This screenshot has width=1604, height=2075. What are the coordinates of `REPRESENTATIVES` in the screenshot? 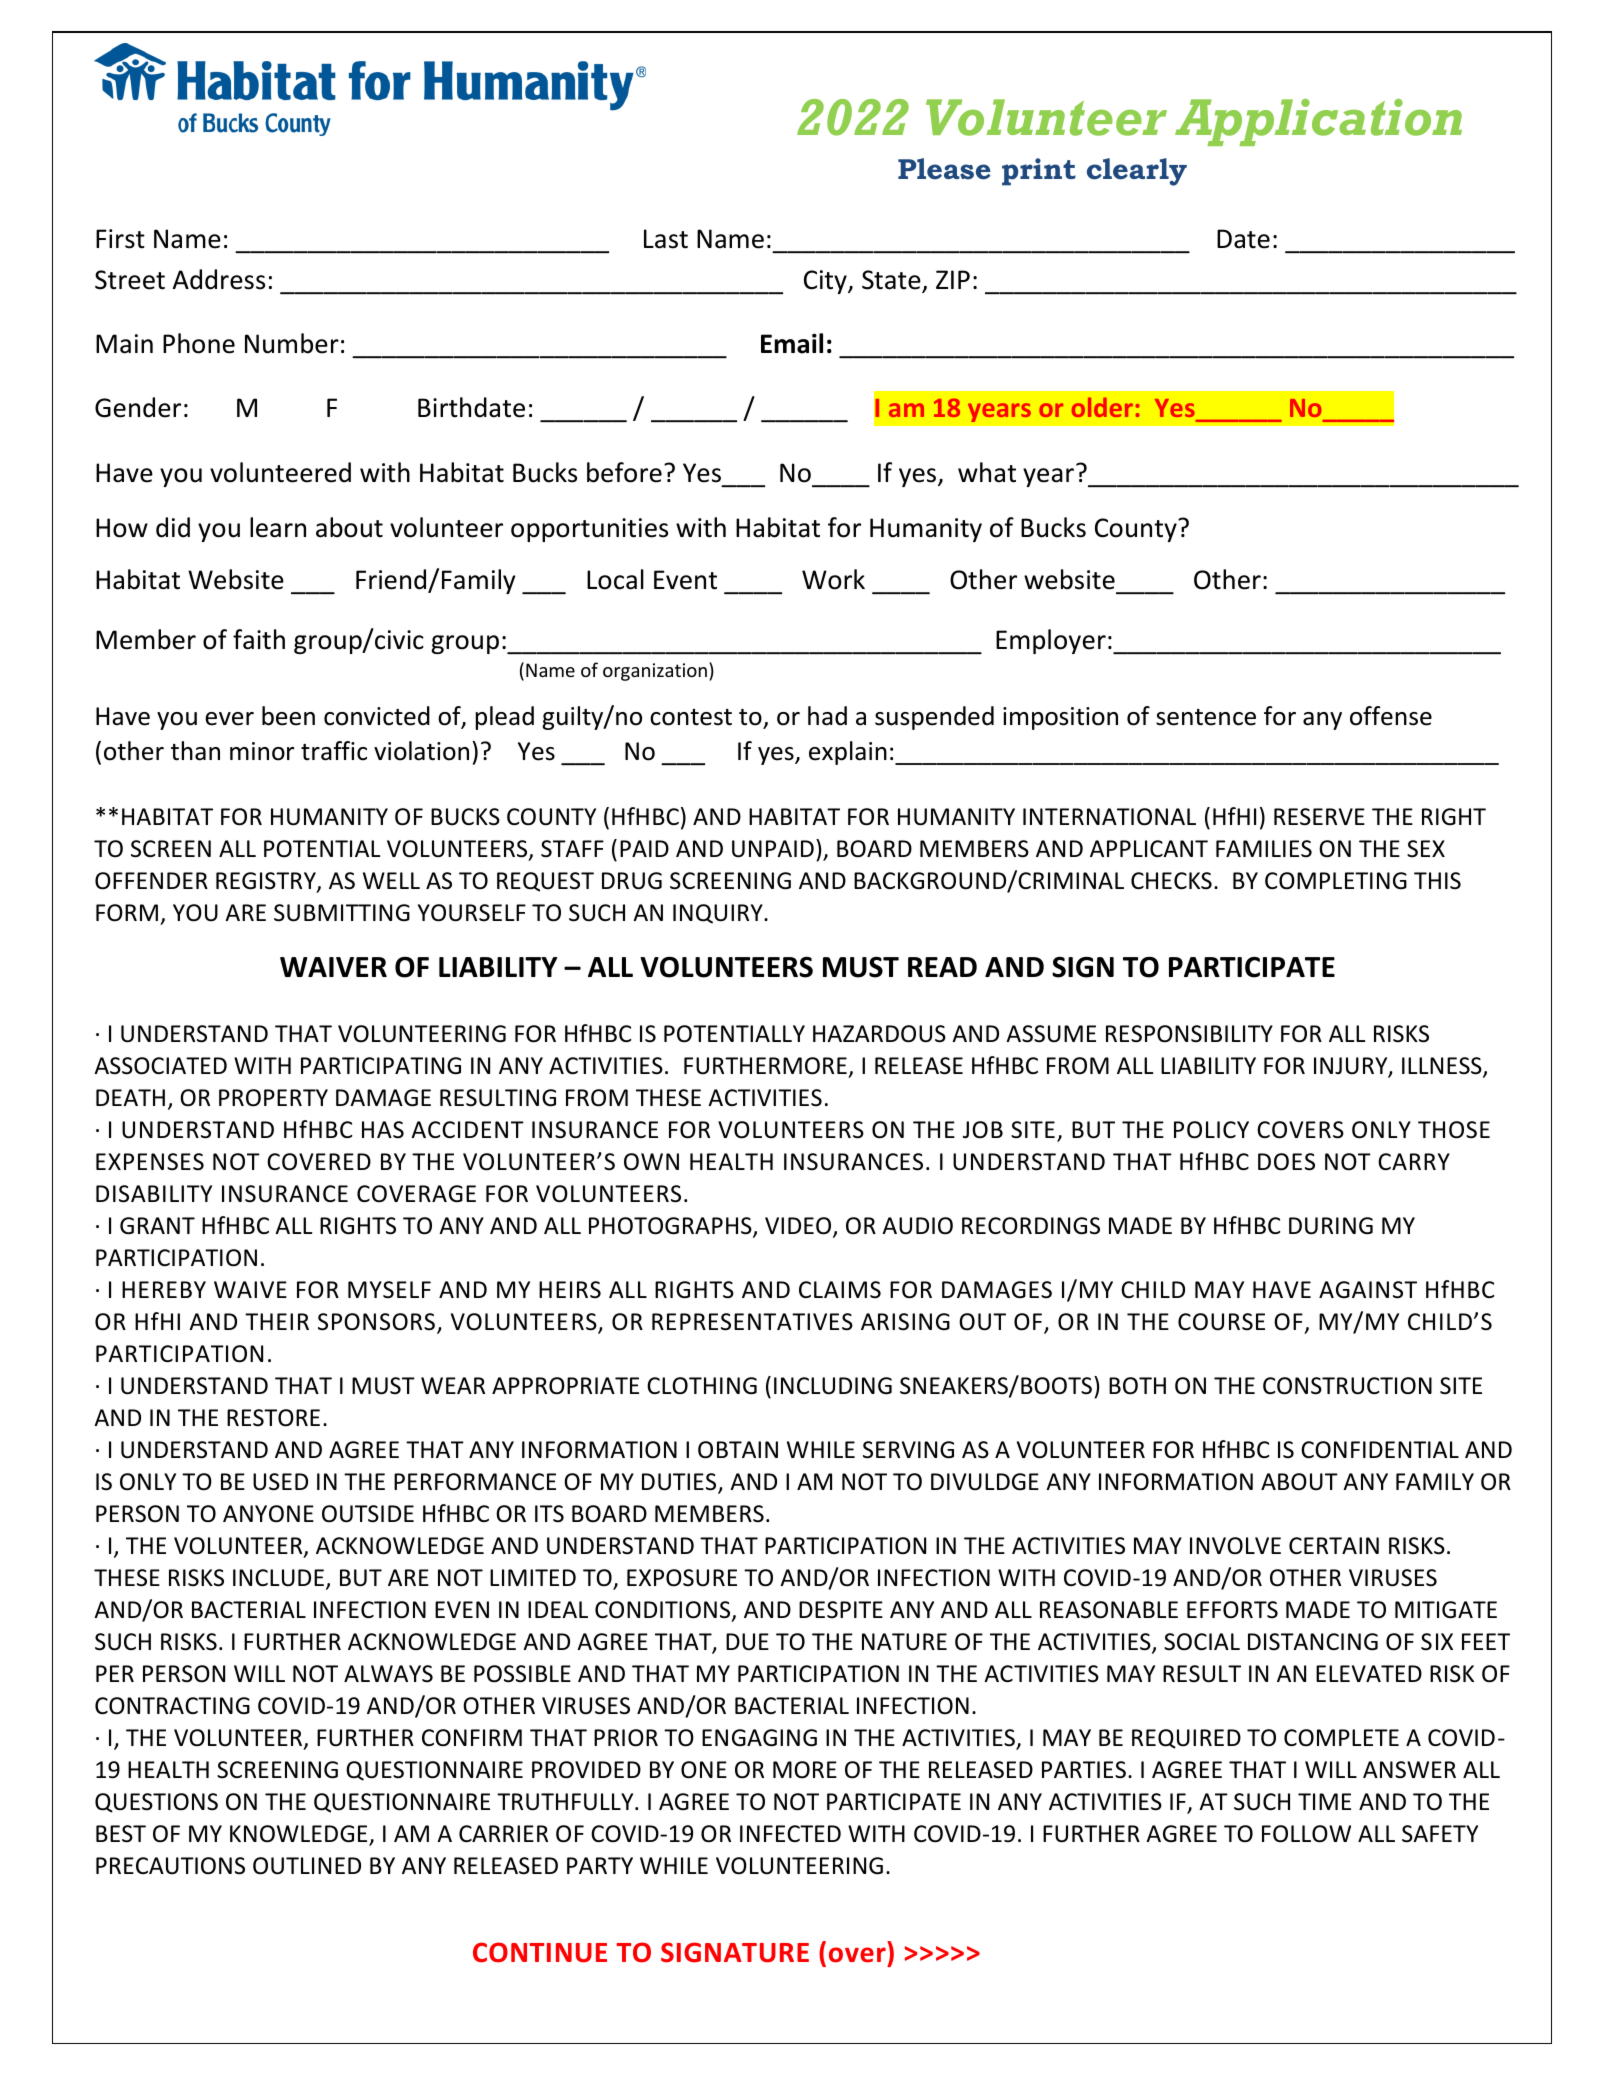 It's located at (752, 1322).
